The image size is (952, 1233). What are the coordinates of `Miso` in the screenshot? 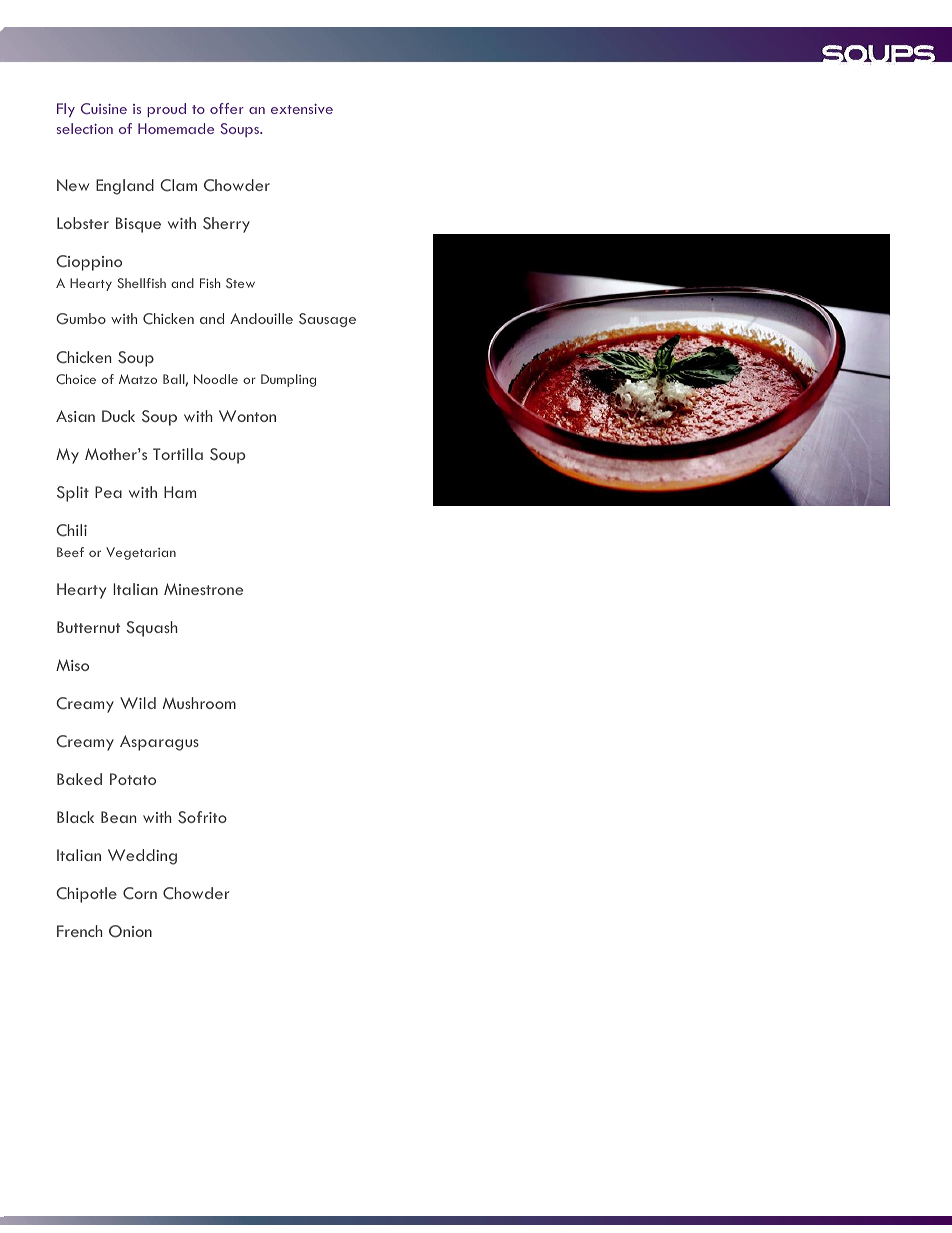 It's located at (72, 665).
